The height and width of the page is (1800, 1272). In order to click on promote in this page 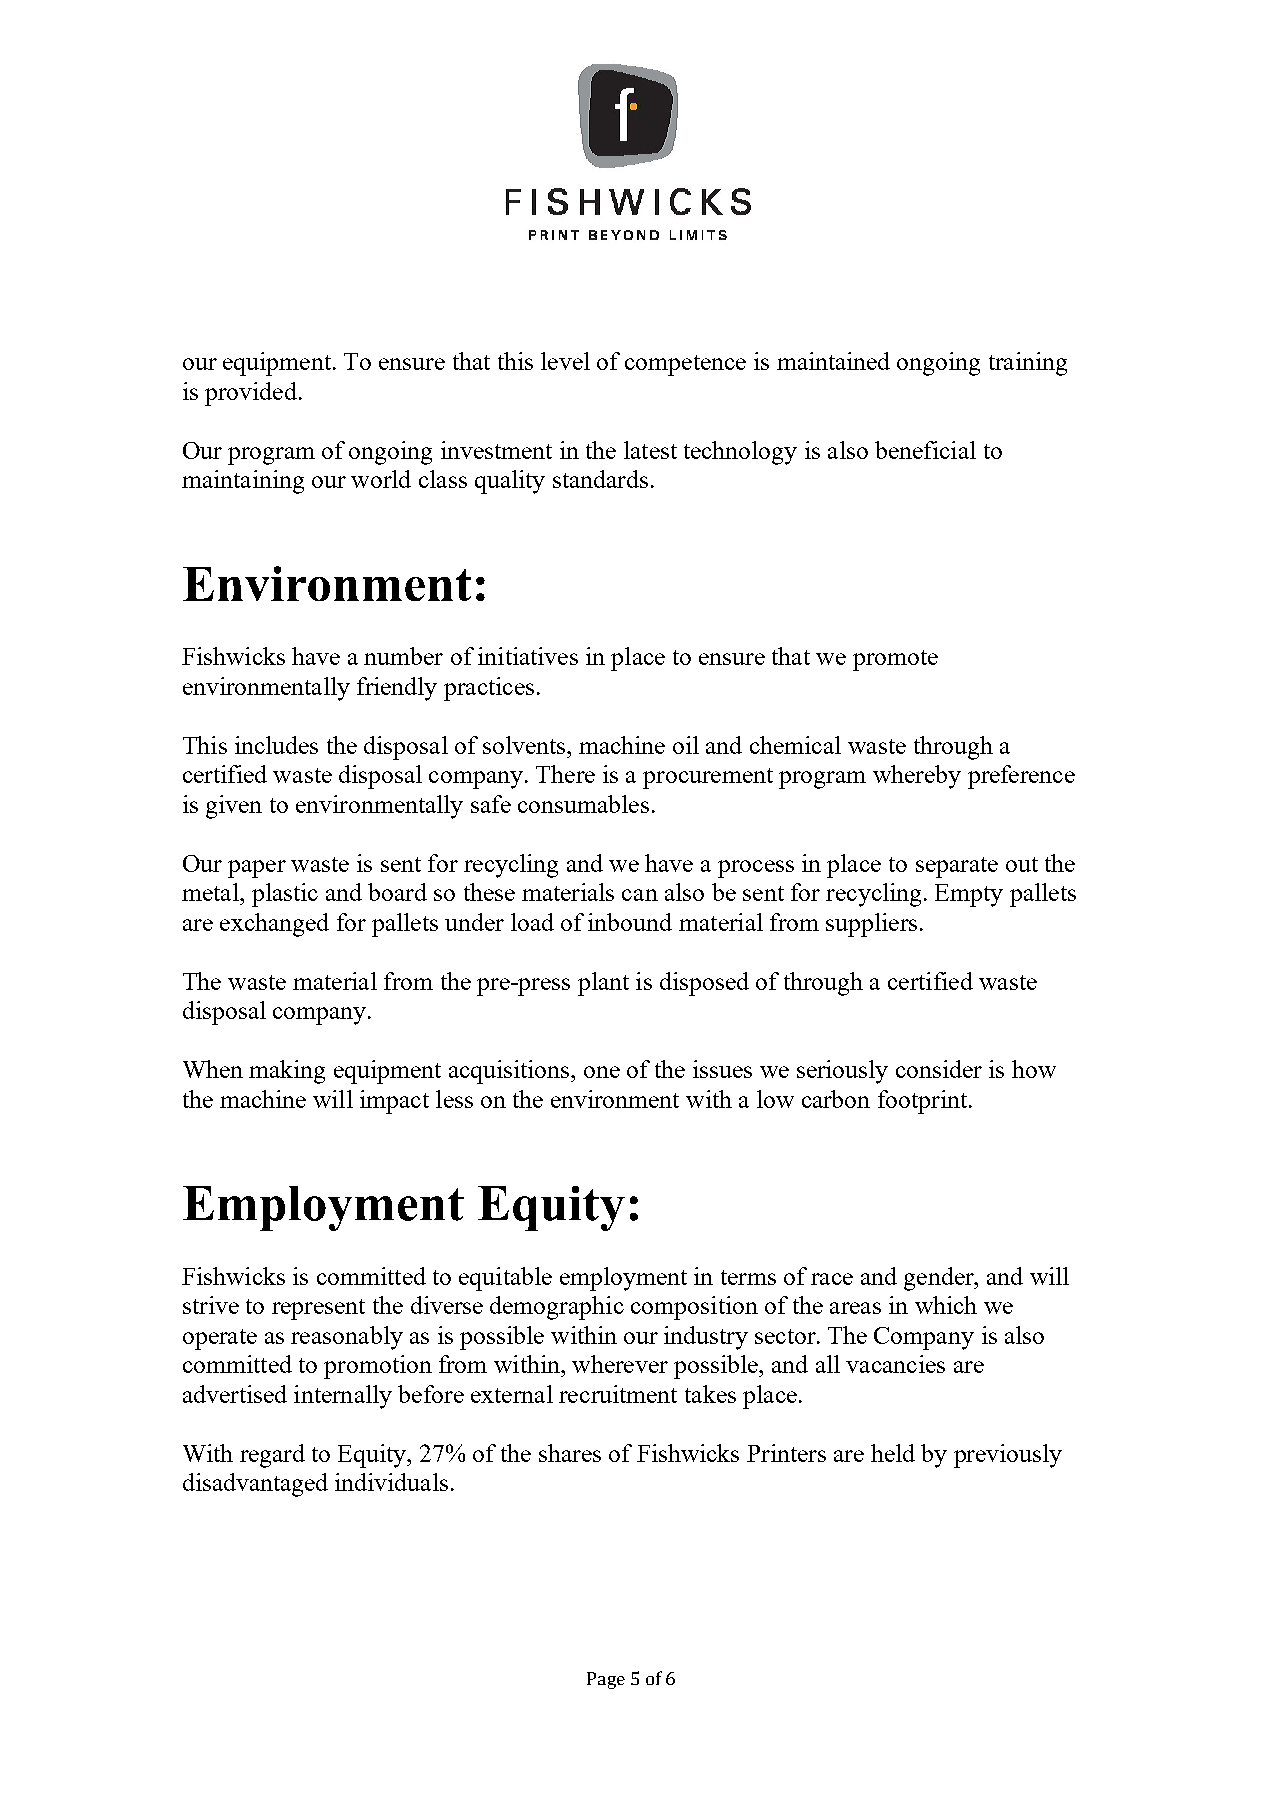, I will do `click(895, 660)`.
